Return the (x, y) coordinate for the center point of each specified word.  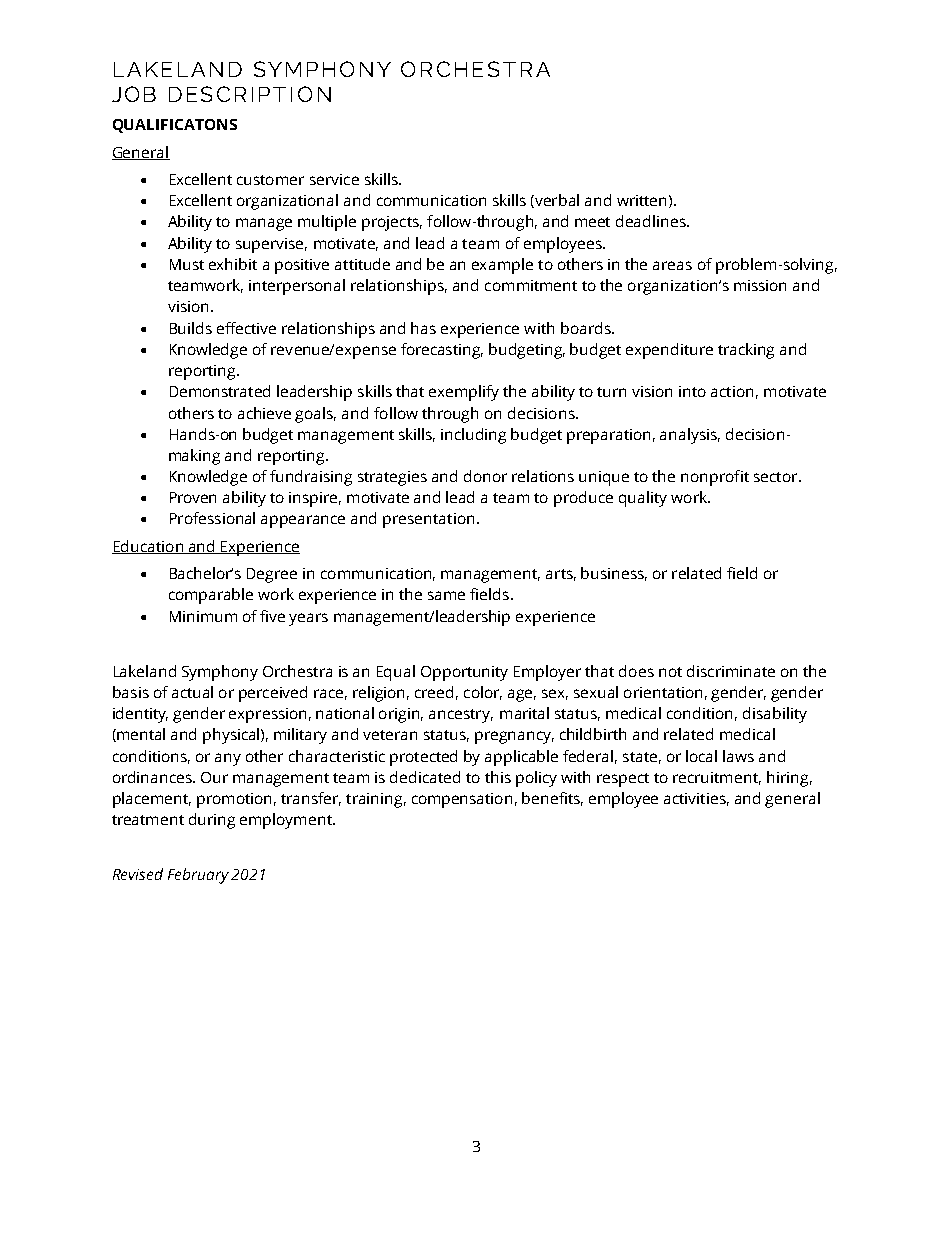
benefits (552, 799)
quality (643, 499)
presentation (428, 520)
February (198, 876)
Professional (212, 518)
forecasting (442, 351)
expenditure (669, 351)
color (483, 693)
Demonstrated (220, 391)
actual (192, 692)
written (641, 200)
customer (270, 180)
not (670, 672)
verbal (556, 201)
